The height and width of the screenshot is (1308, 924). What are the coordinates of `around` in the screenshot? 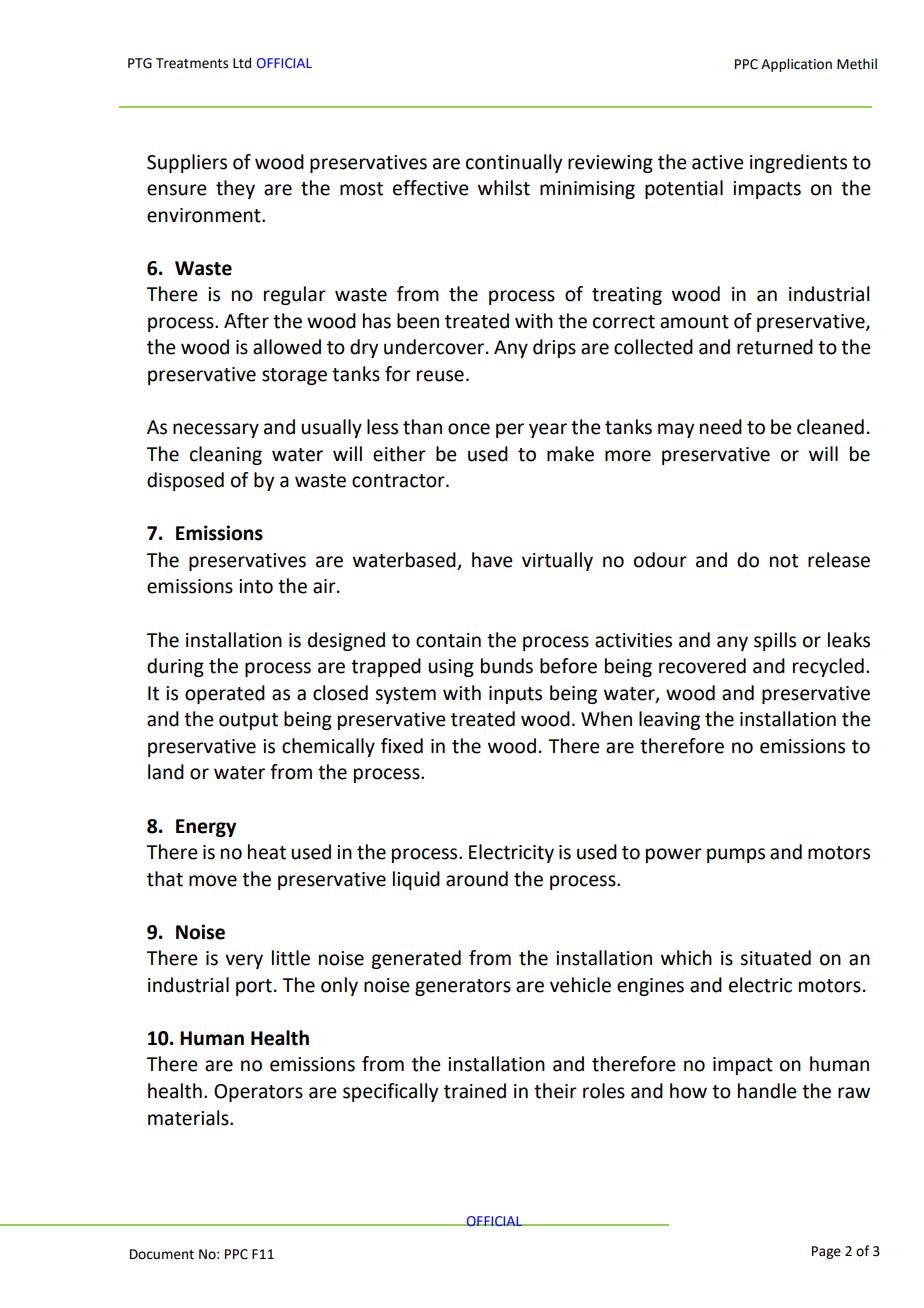 It's located at (477, 879).
